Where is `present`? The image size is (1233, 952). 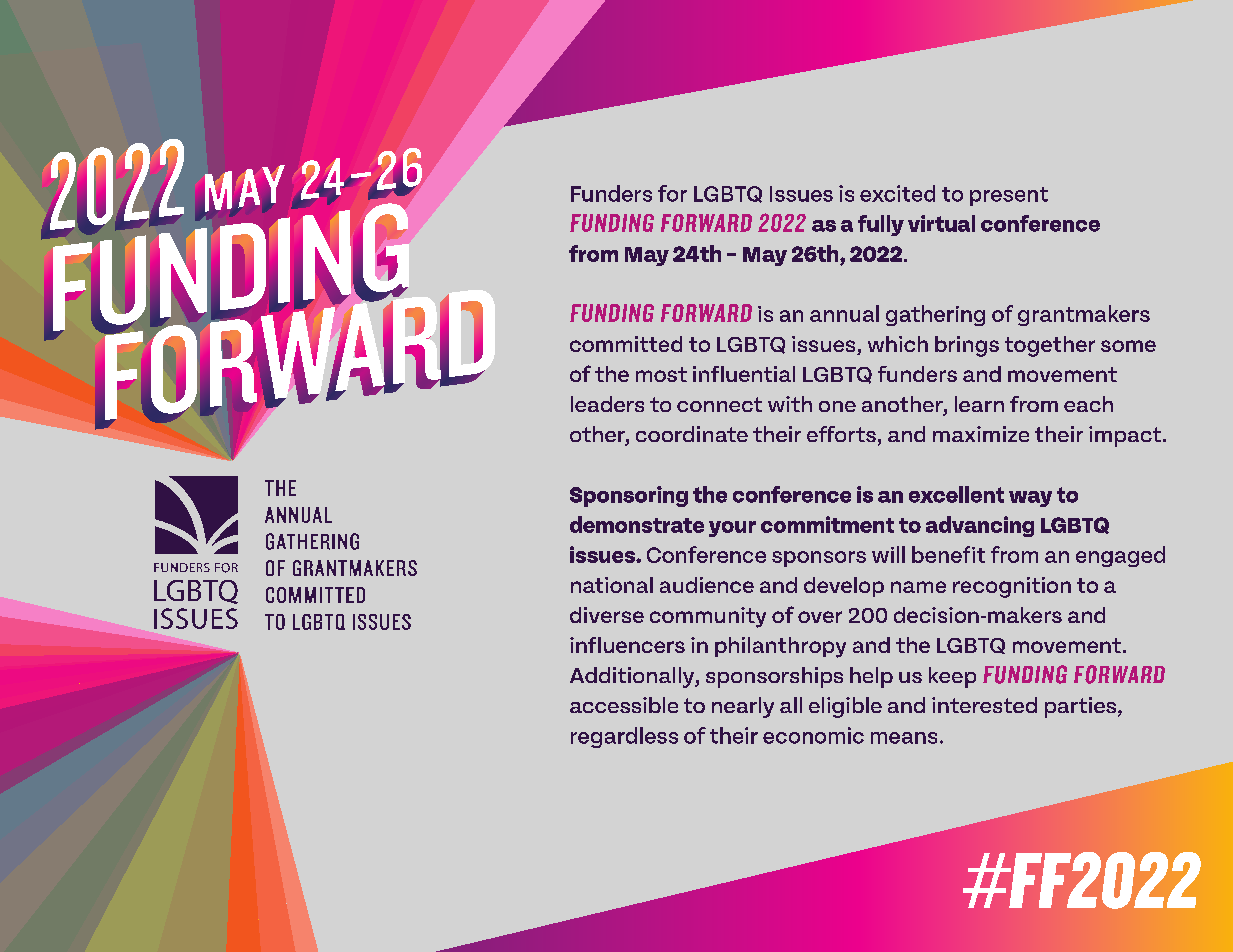
present is located at coordinates (1009, 196).
